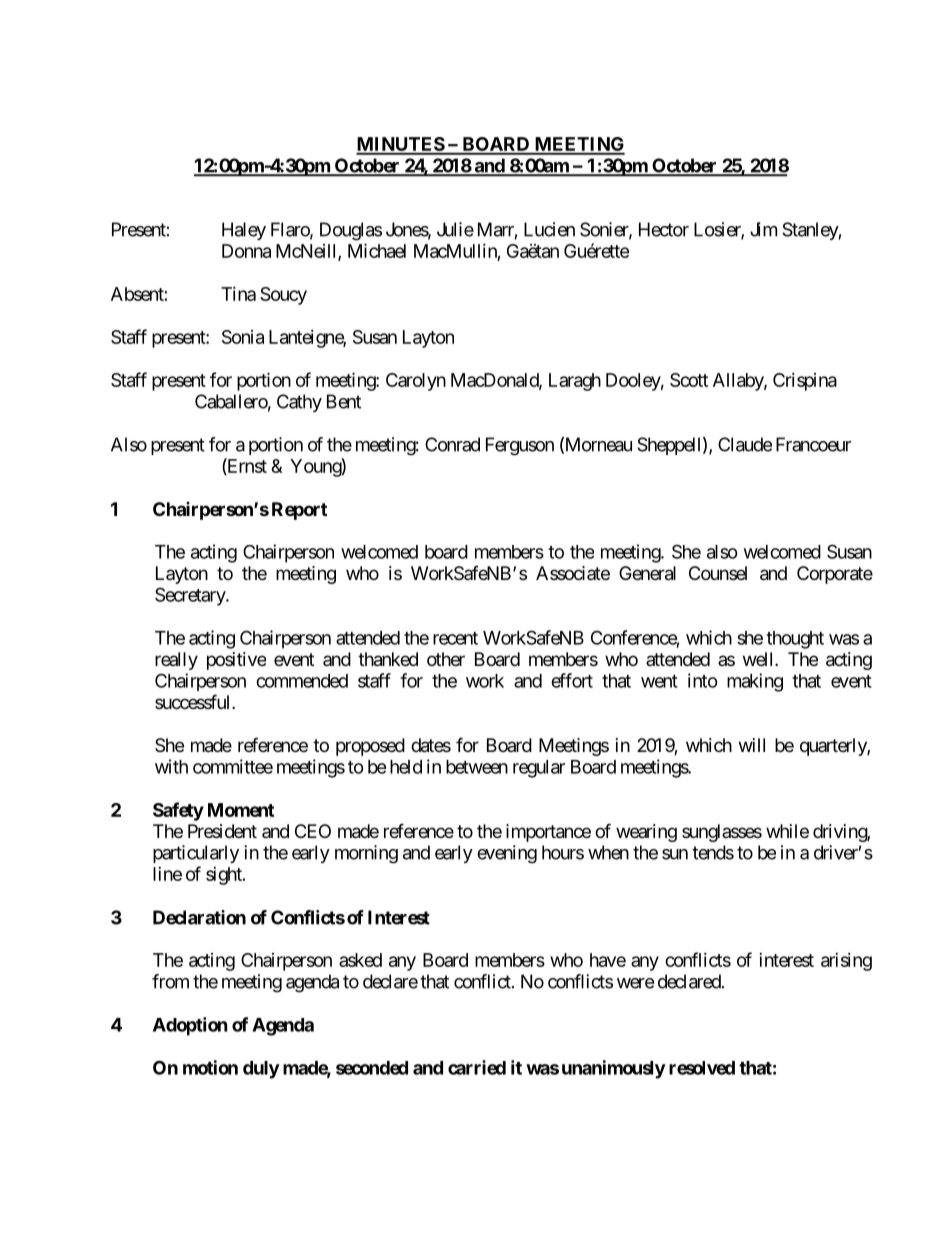  What do you see at coordinates (763, 229) in the screenshot?
I see `Jim` at bounding box center [763, 229].
